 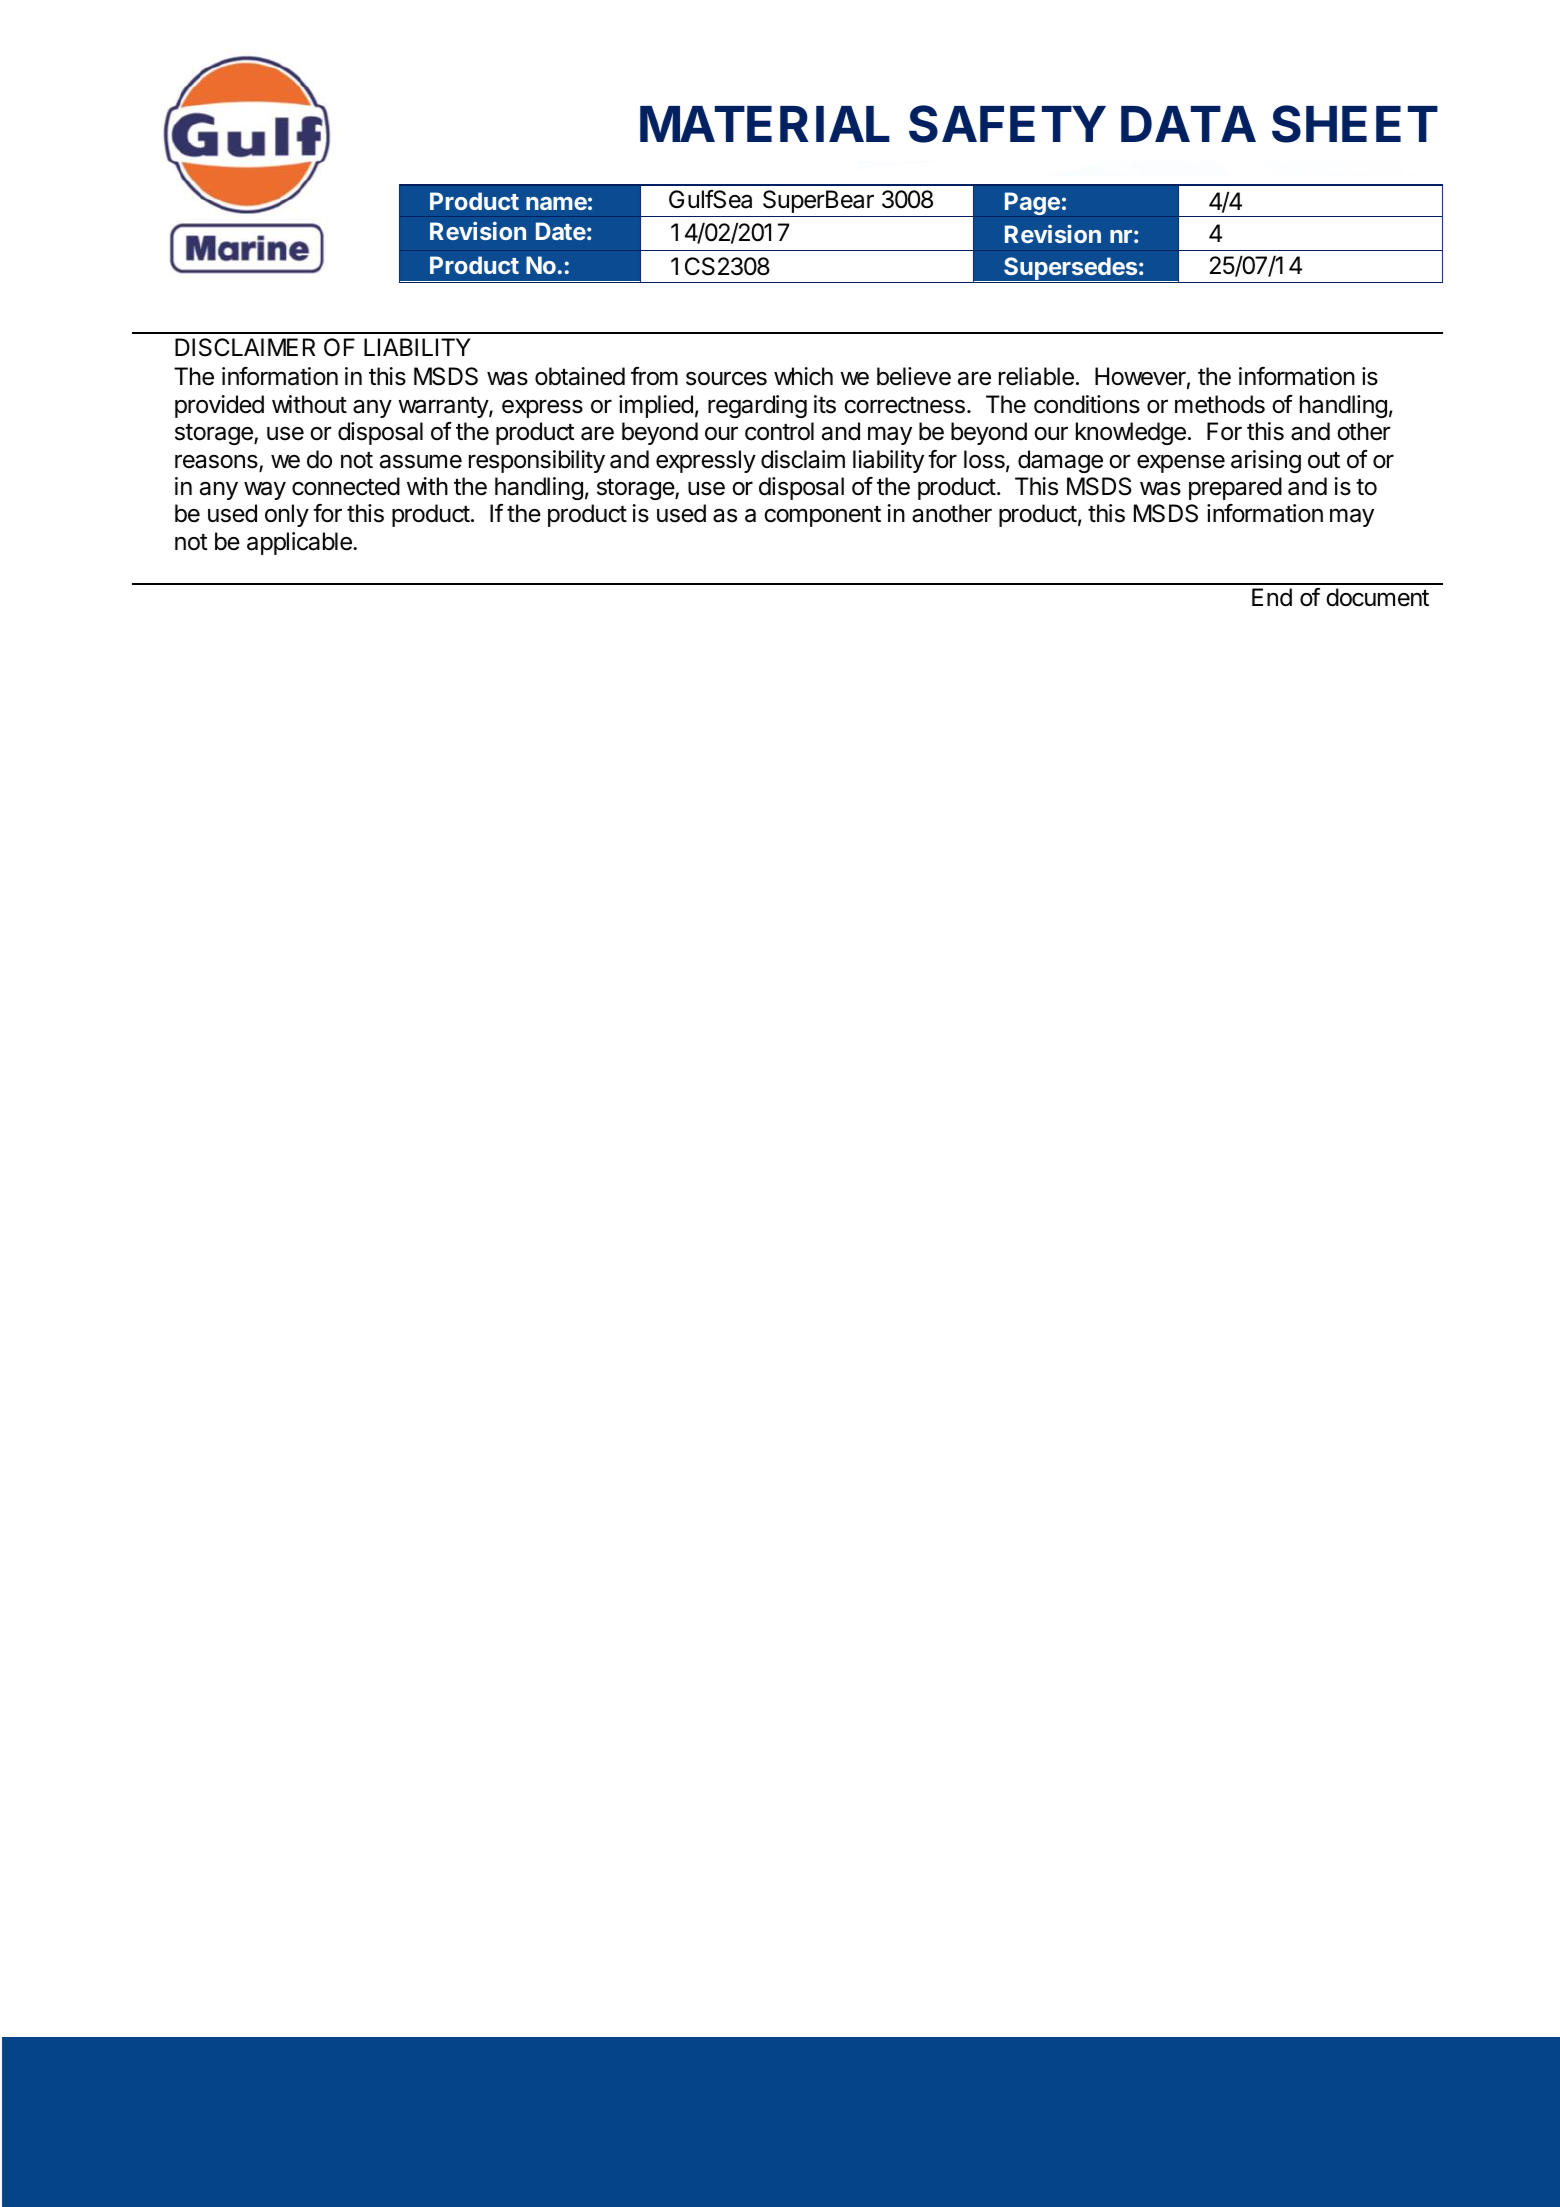 I want to click on which, so click(x=803, y=376).
